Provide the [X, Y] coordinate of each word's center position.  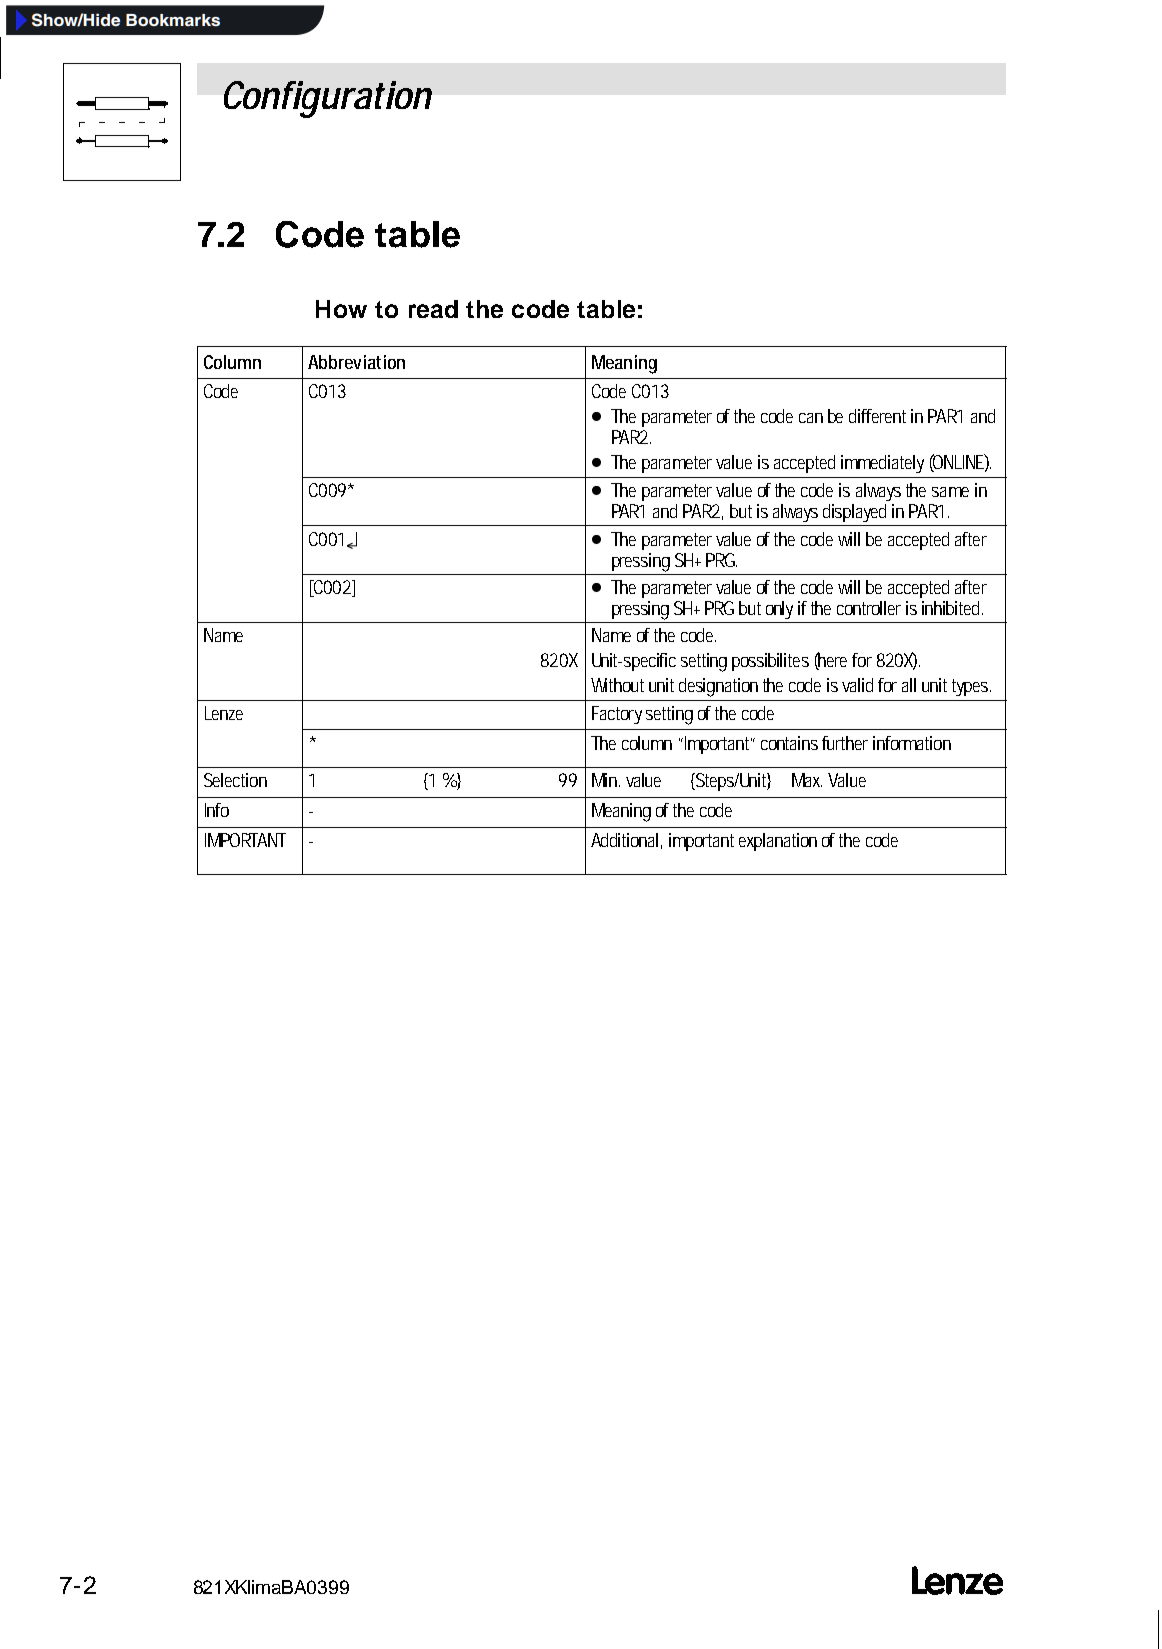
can [811, 418]
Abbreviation [356, 362]
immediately [882, 464]
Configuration [328, 99]
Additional [624, 840]
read [433, 309]
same [950, 492]
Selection [235, 780]
